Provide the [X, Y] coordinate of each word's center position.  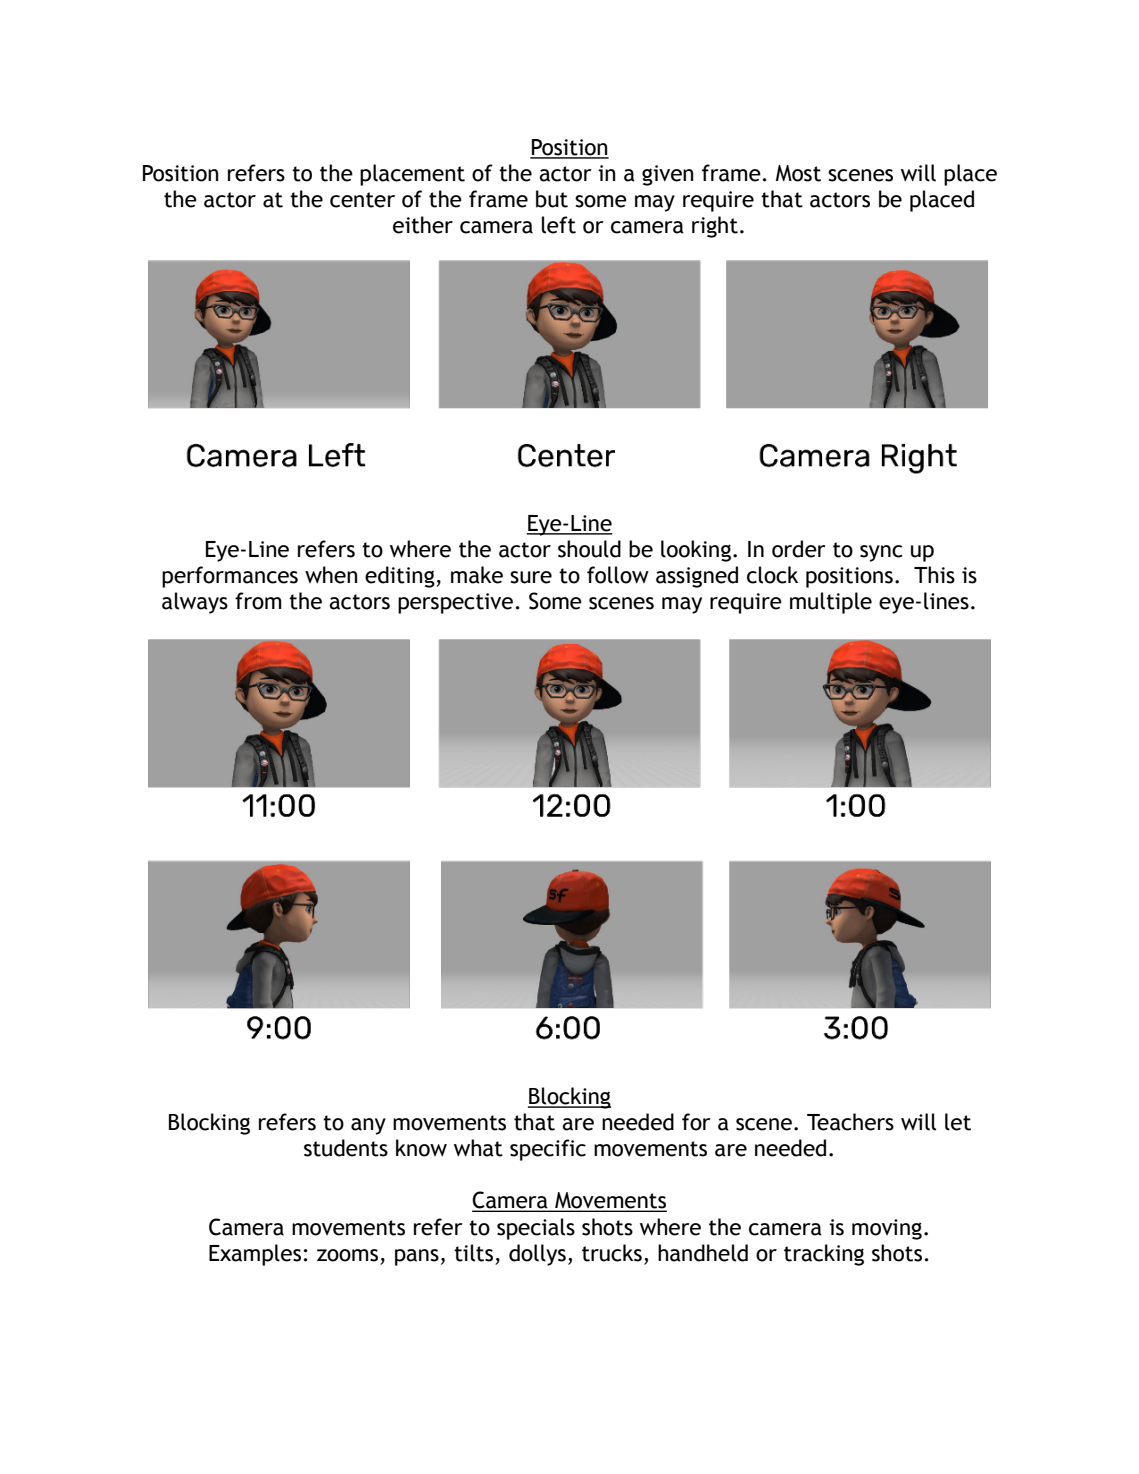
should [589, 549]
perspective [455, 603]
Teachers [850, 1122]
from [258, 601]
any [368, 1126]
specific [548, 1150]
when [331, 575]
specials [536, 1229]
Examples [256, 1255]
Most [798, 173]
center [362, 200]
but [552, 199]
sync [881, 553]
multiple [831, 603]
